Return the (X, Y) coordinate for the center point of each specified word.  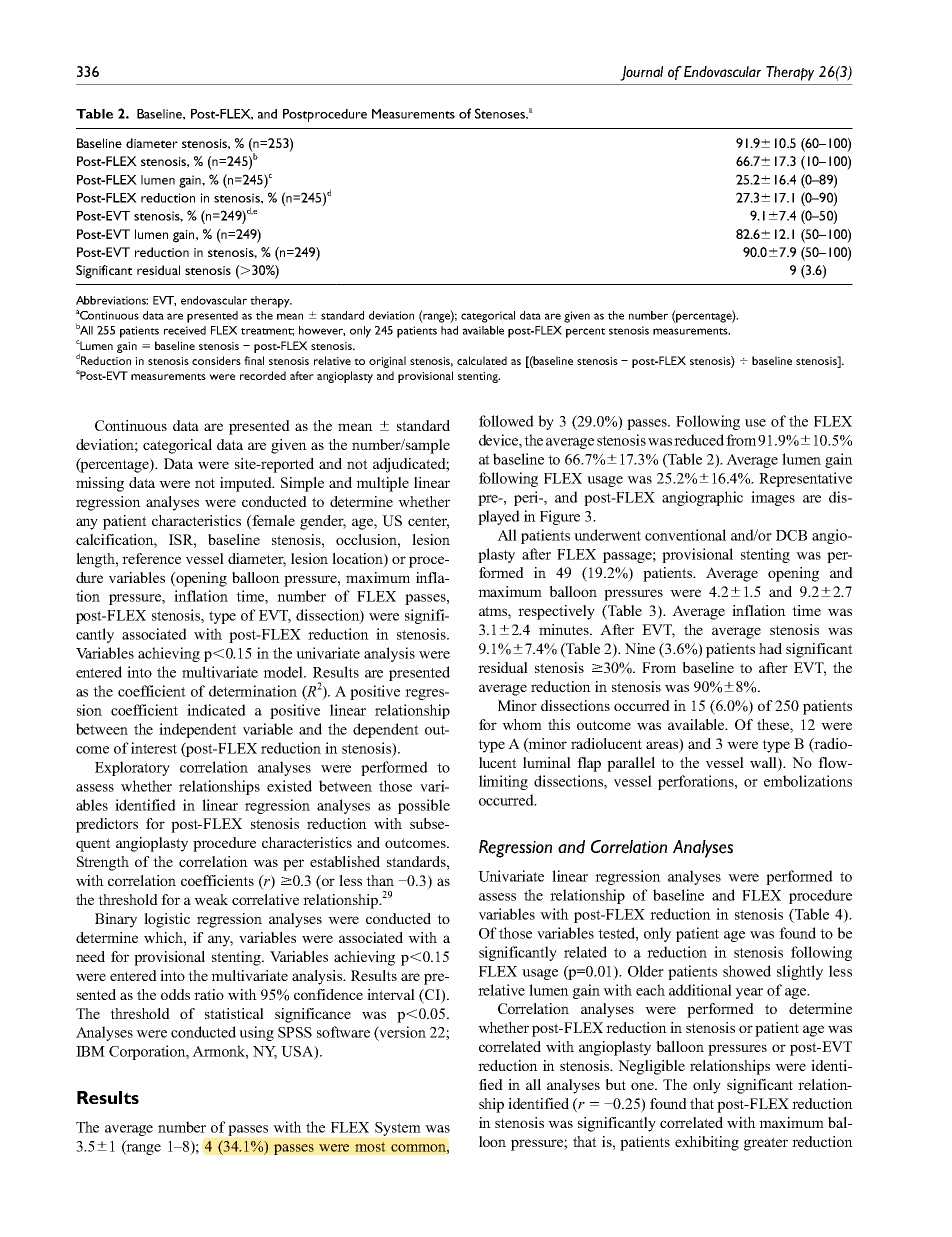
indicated (216, 710)
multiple (382, 484)
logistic (167, 920)
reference (151, 558)
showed (747, 971)
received (185, 330)
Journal (641, 73)
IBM (90, 1051)
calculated (482, 360)
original (387, 362)
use (755, 423)
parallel (631, 764)
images (773, 498)
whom (522, 724)
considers (216, 360)
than (380, 880)
